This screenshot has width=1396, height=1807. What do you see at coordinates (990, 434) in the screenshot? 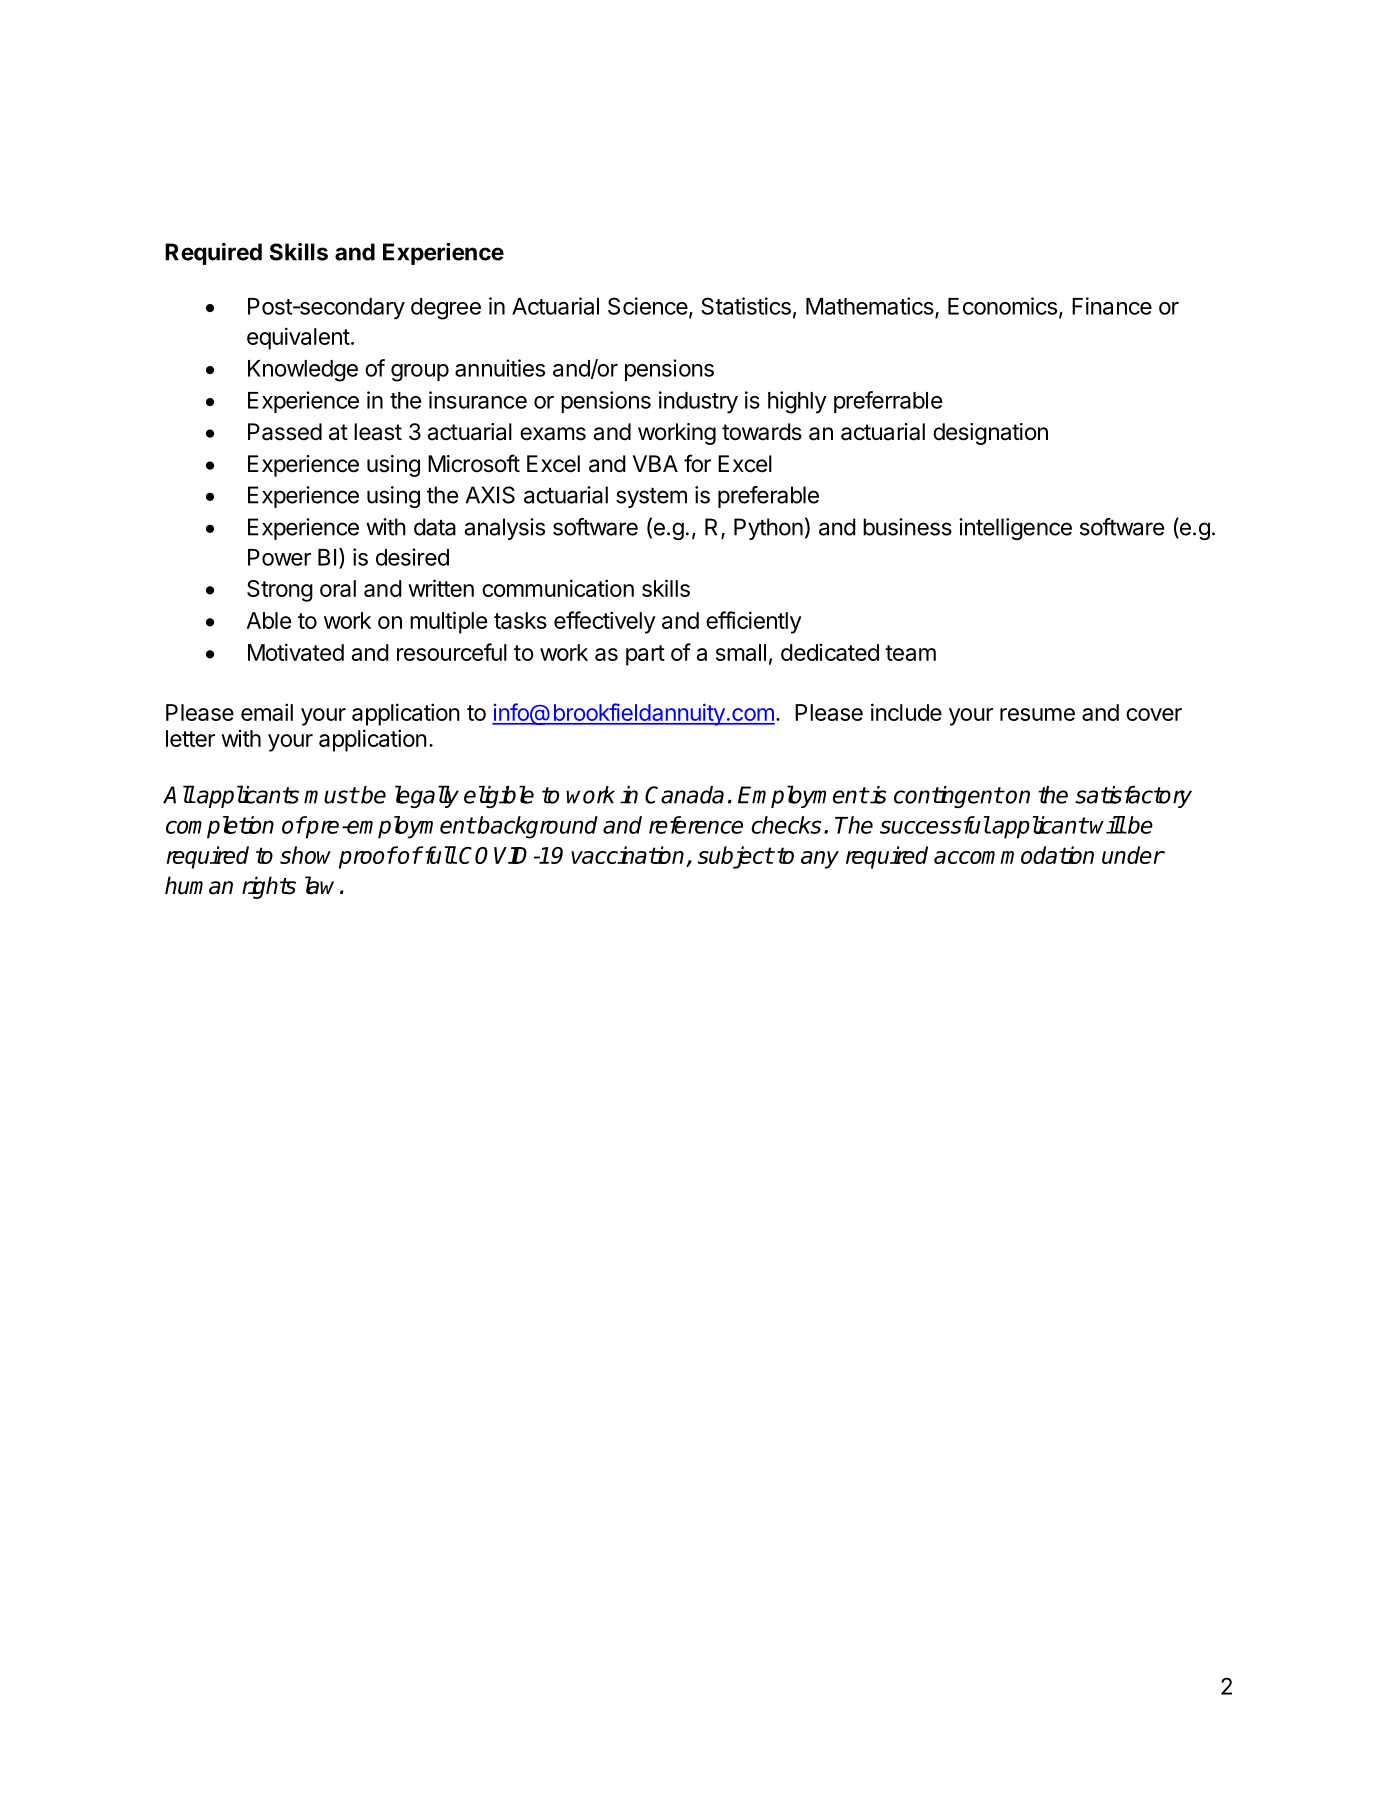
I see `designation` at bounding box center [990, 434].
